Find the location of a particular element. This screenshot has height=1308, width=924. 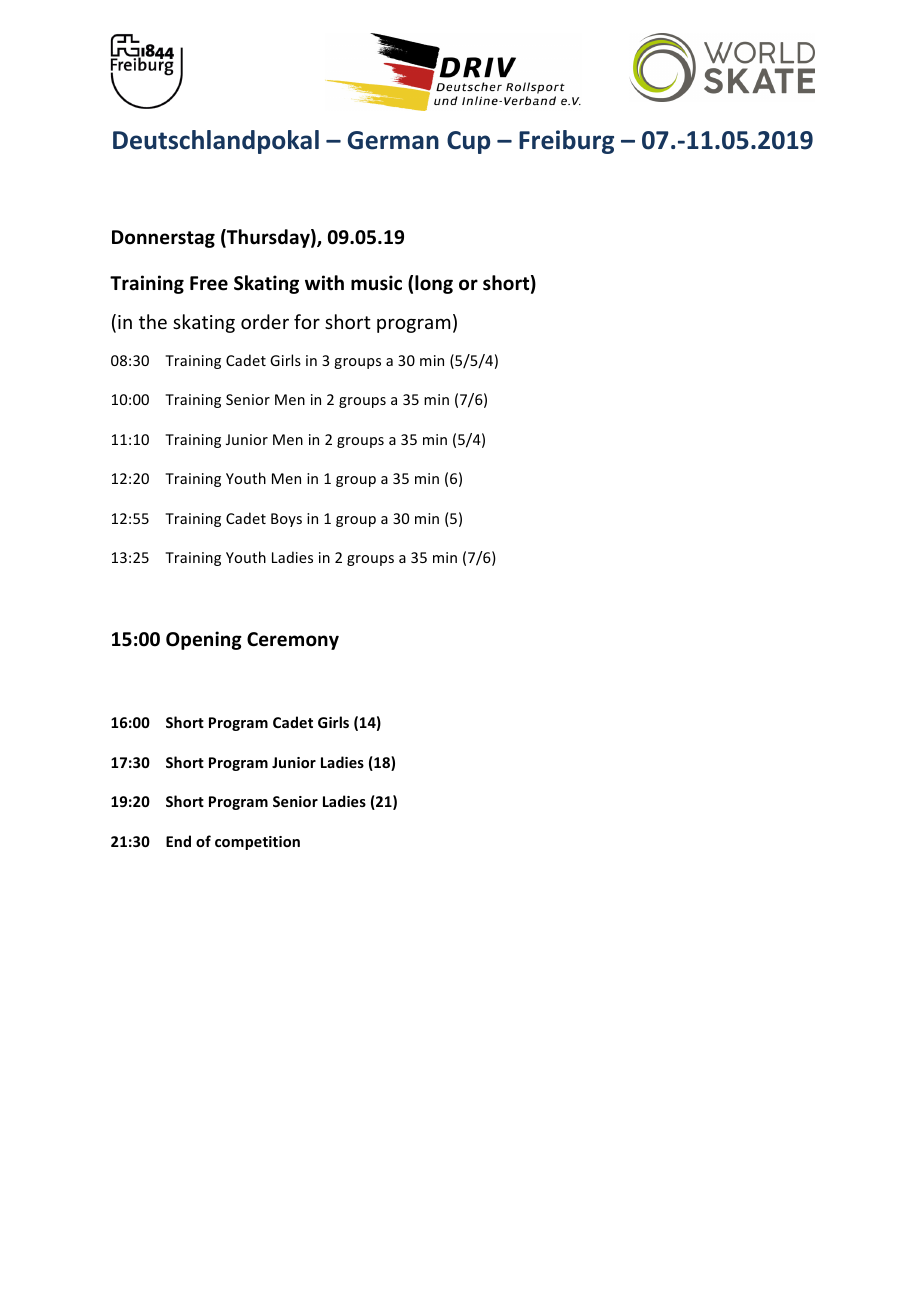

competition is located at coordinates (257, 843).
